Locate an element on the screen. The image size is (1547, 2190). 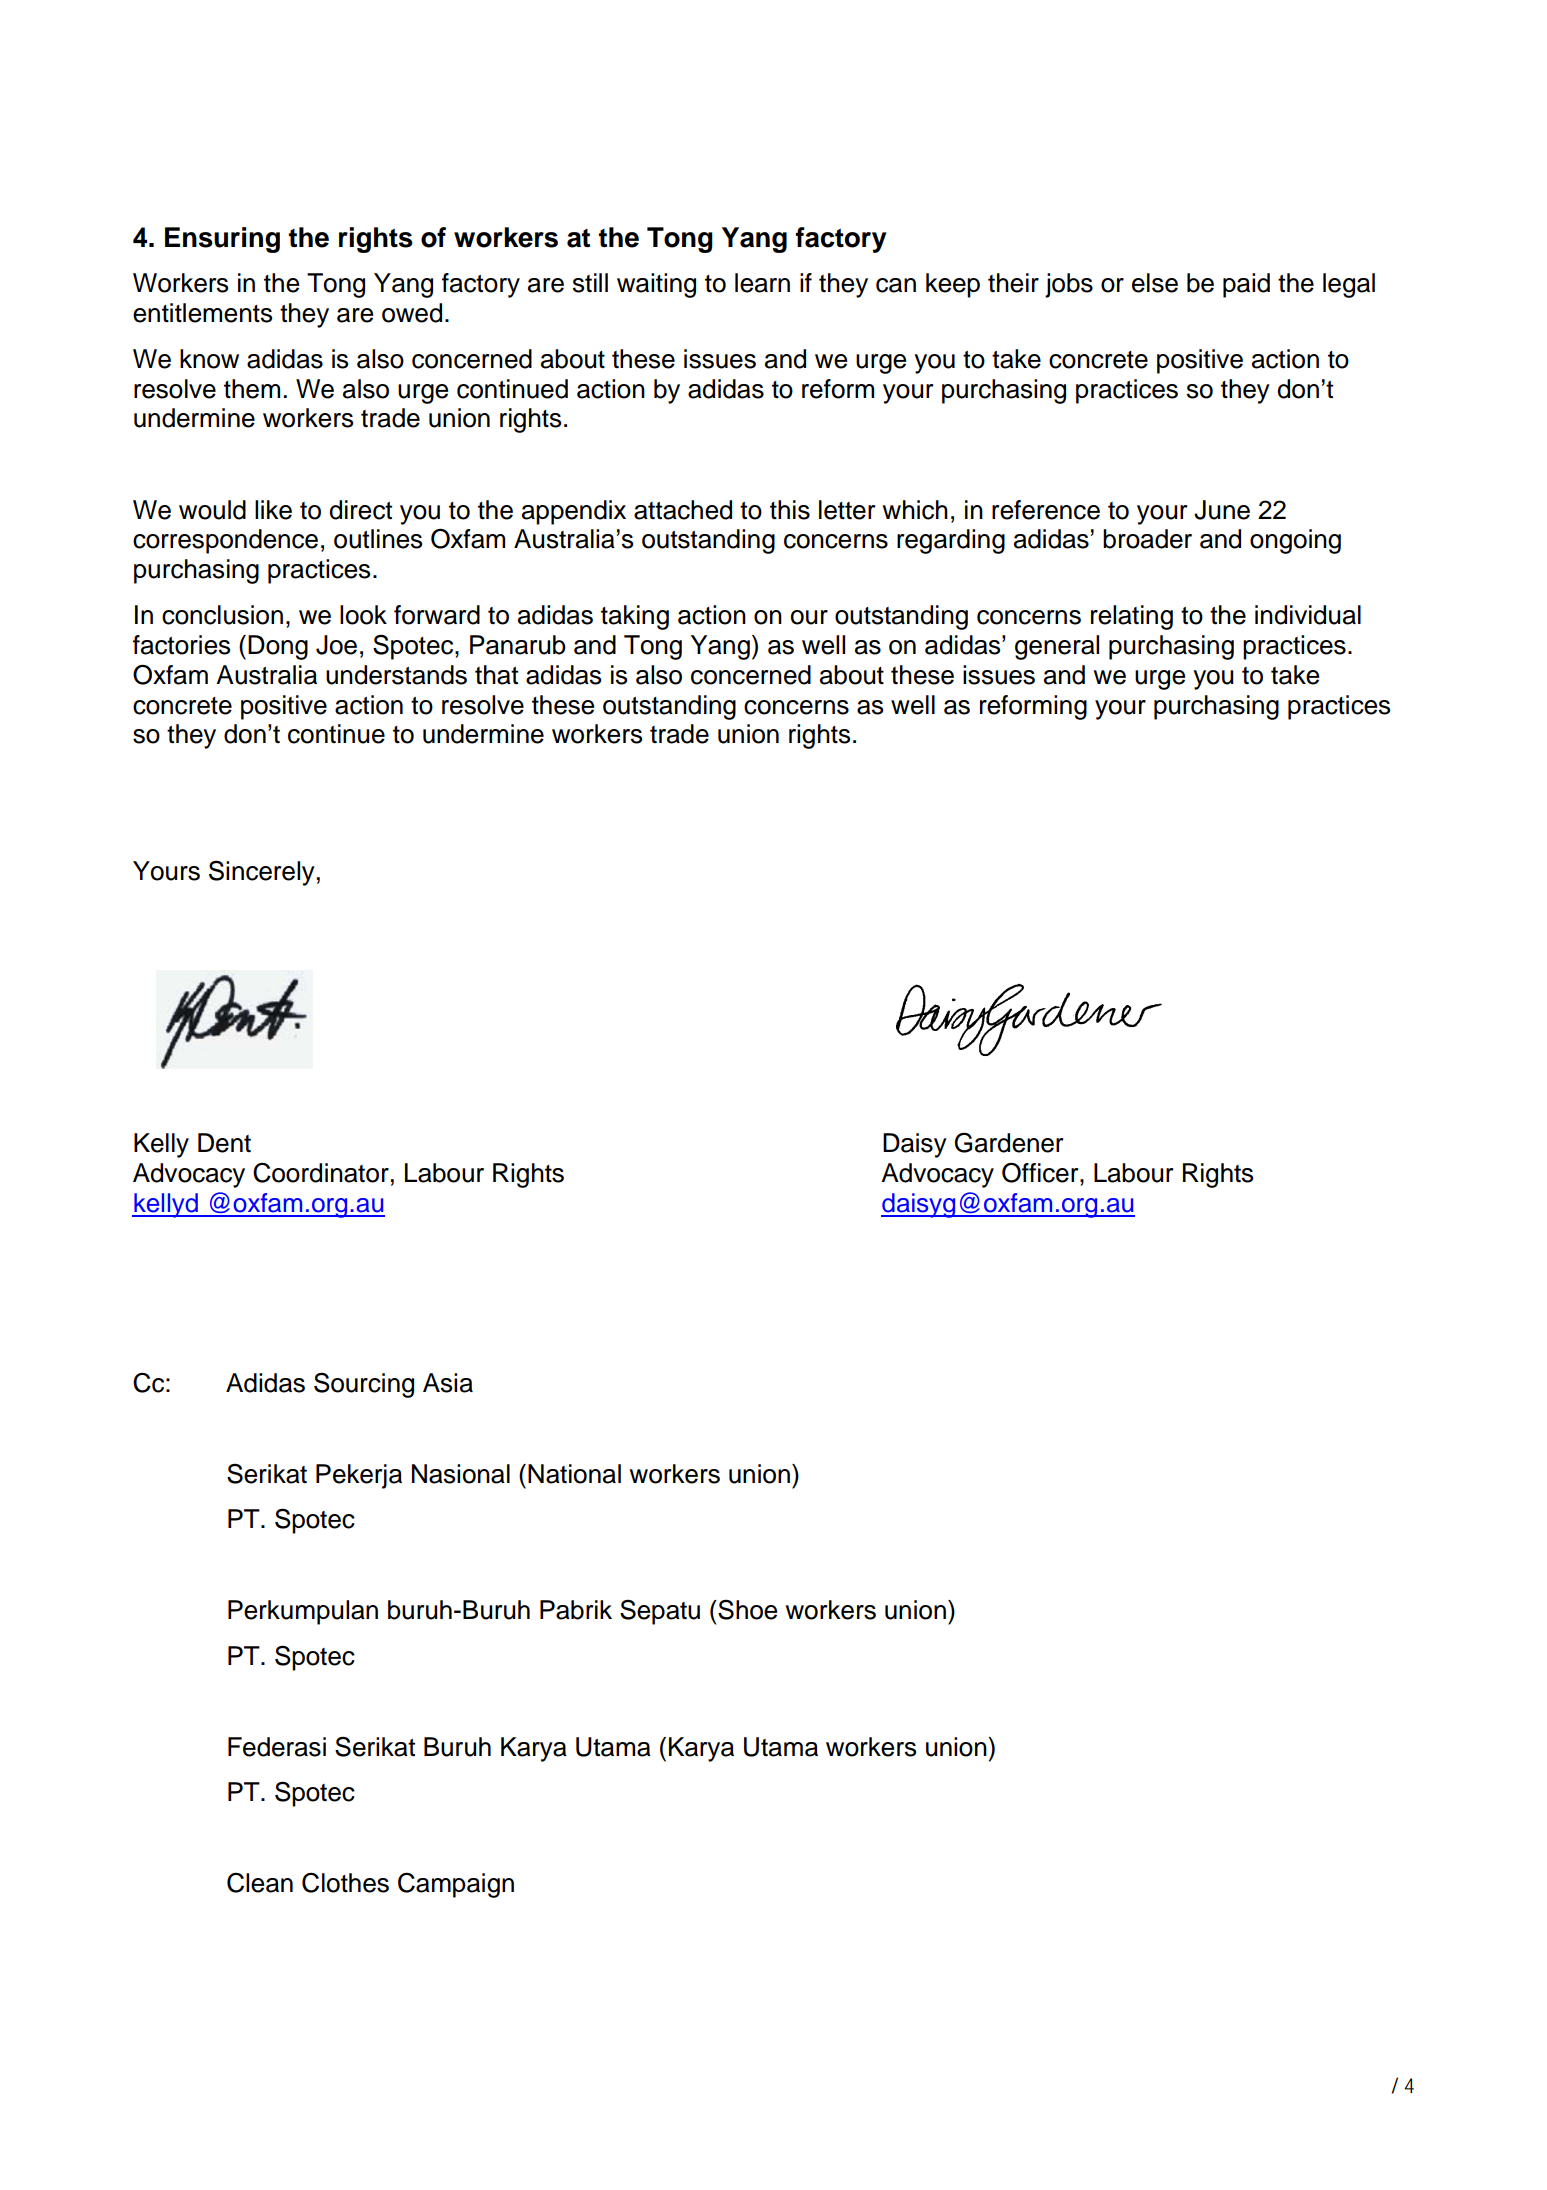
National is located at coordinates (574, 1474).
